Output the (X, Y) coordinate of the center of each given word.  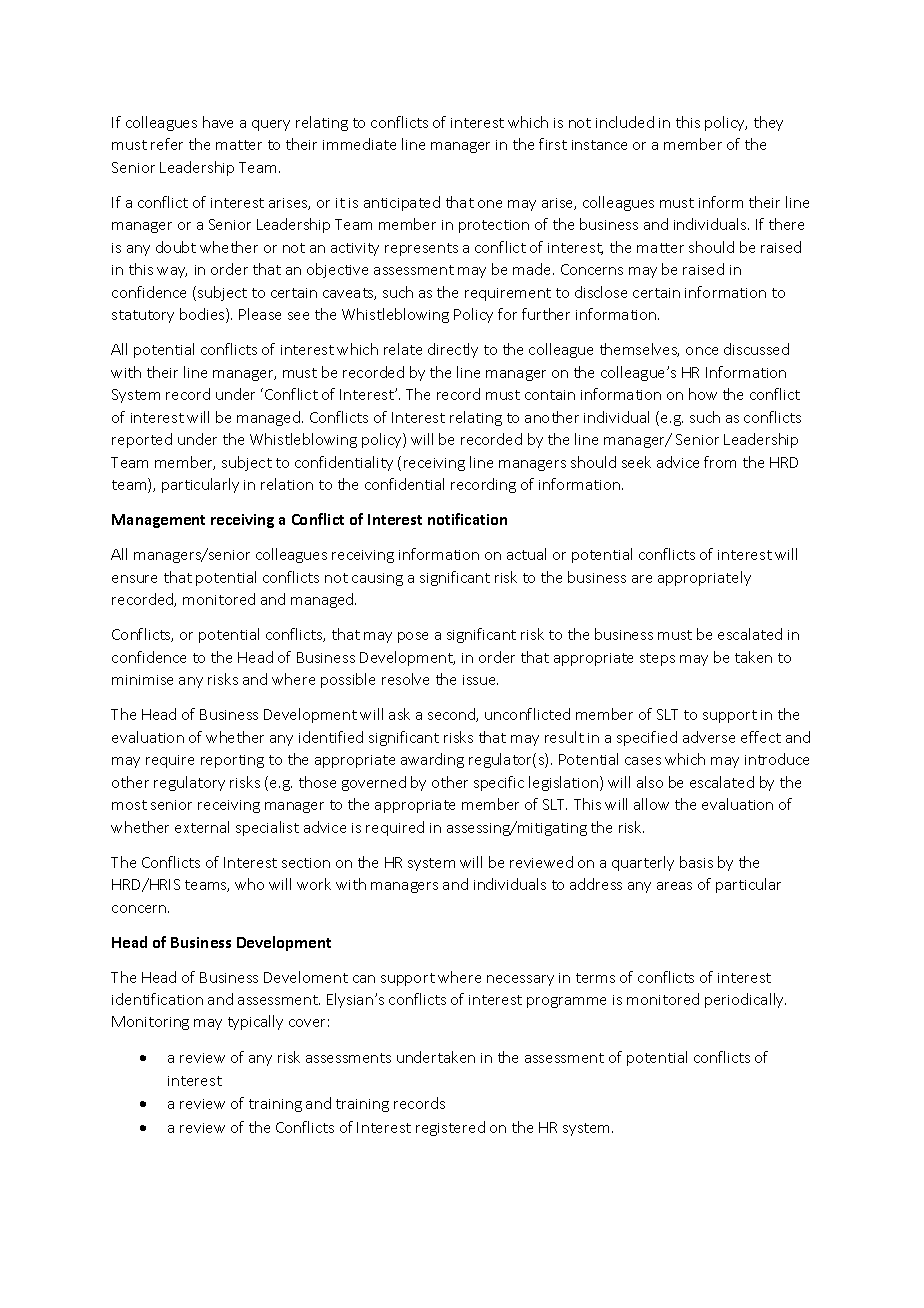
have (218, 122)
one (490, 204)
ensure (134, 579)
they (768, 123)
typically (255, 1022)
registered (450, 1128)
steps (657, 659)
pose (413, 637)
